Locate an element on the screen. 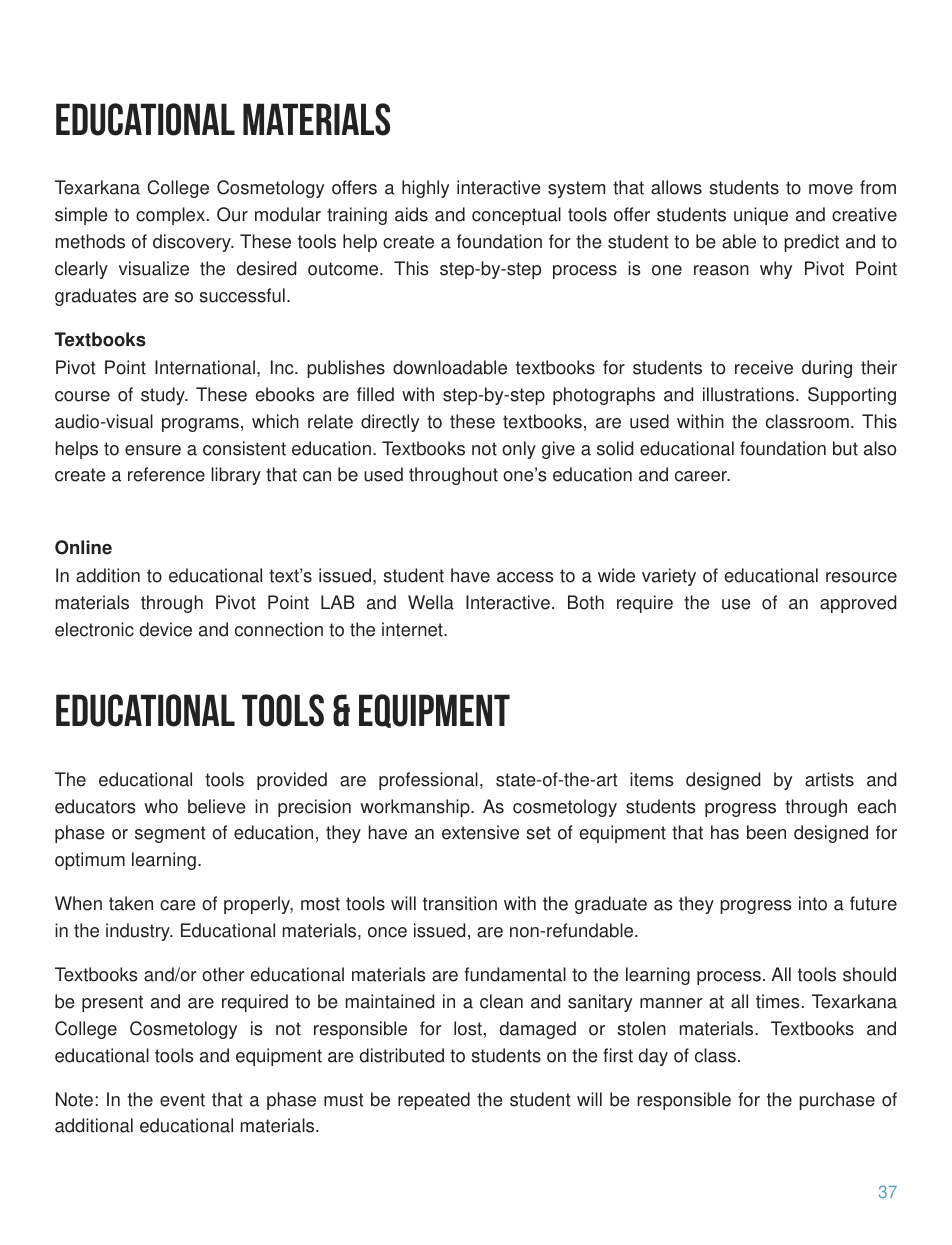 The image size is (952, 1245). approved is located at coordinates (858, 604).
